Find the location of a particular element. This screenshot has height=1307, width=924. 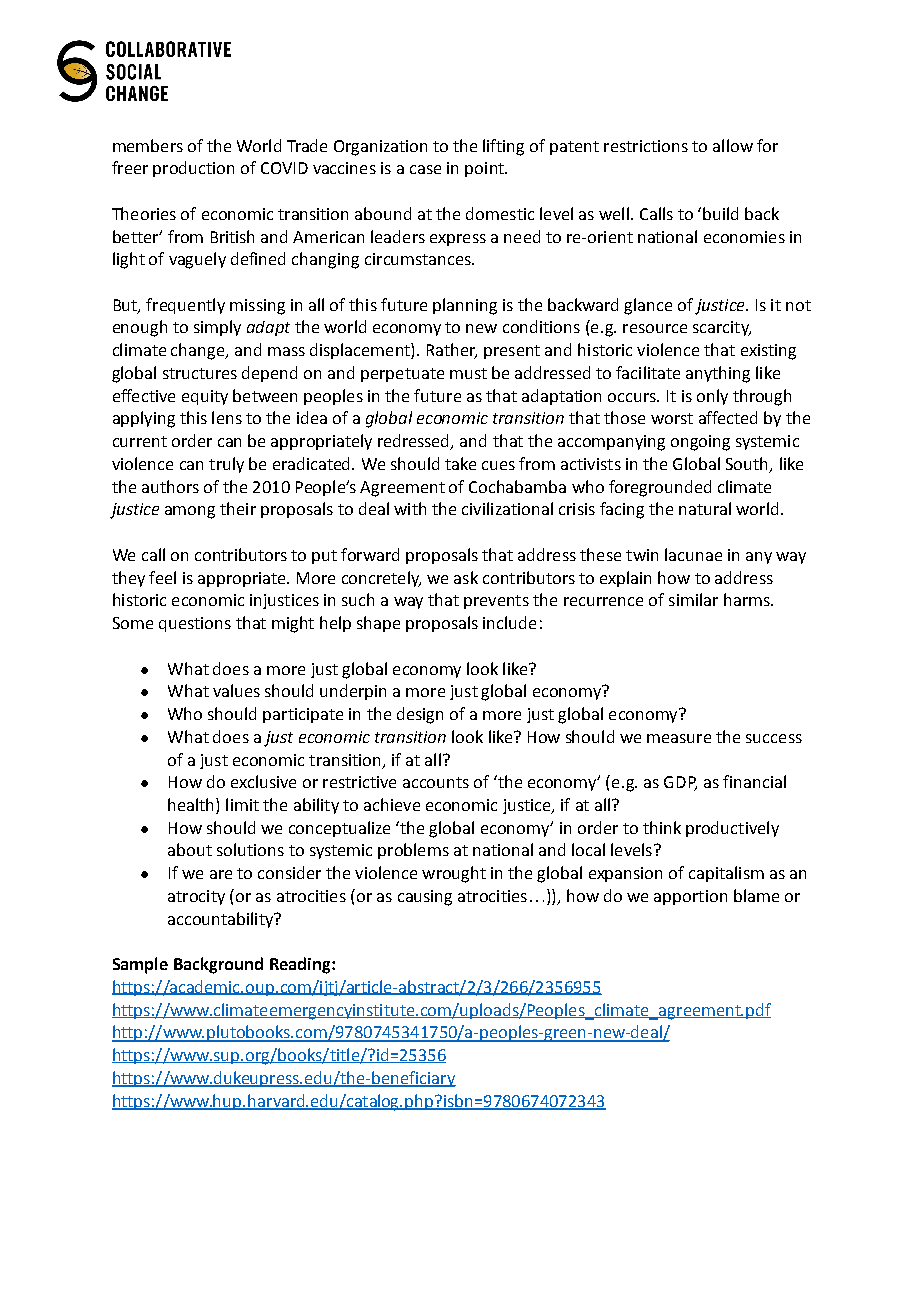

point is located at coordinates (485, 169).
